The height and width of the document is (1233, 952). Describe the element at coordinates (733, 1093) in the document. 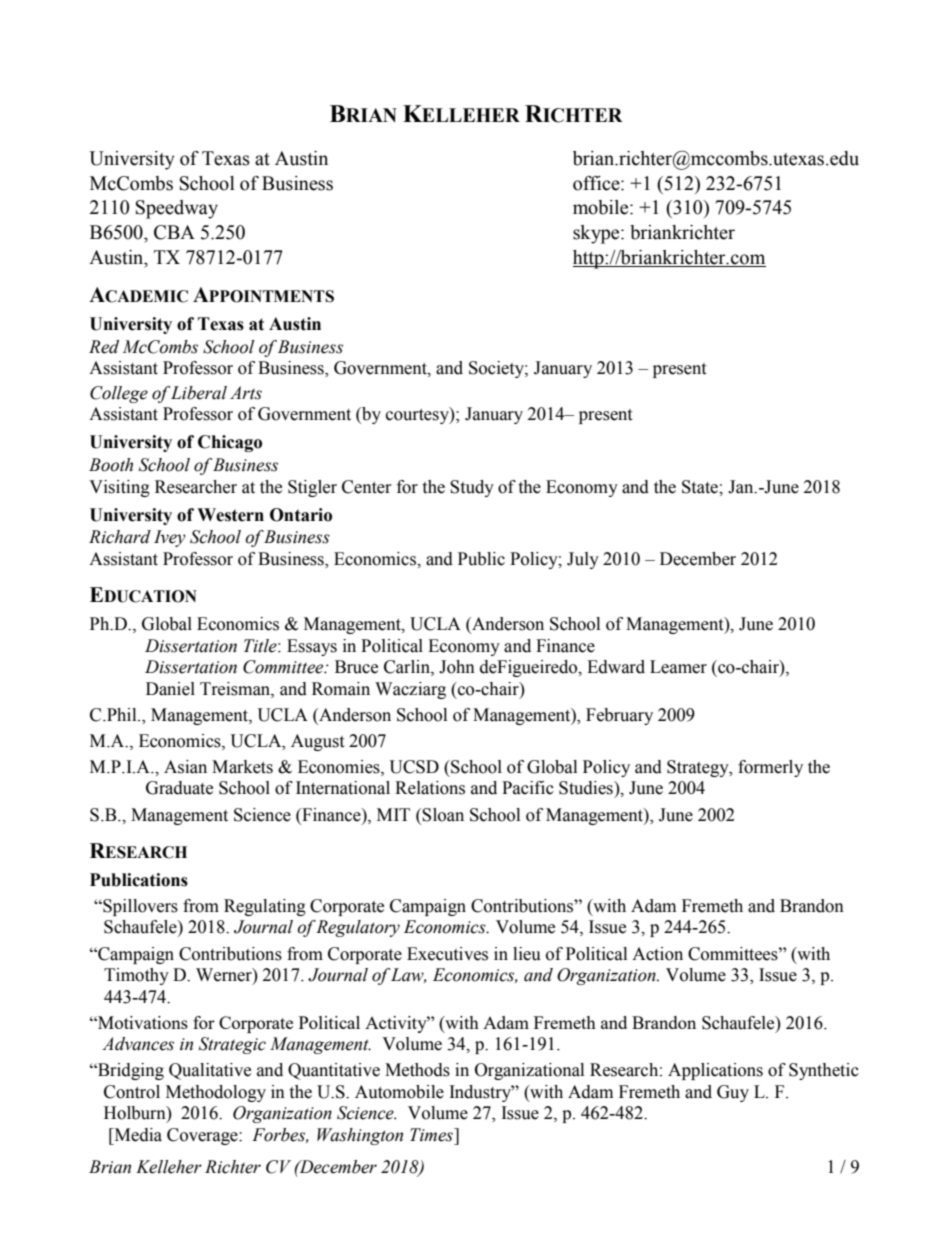

I see `Guy` at that location.
